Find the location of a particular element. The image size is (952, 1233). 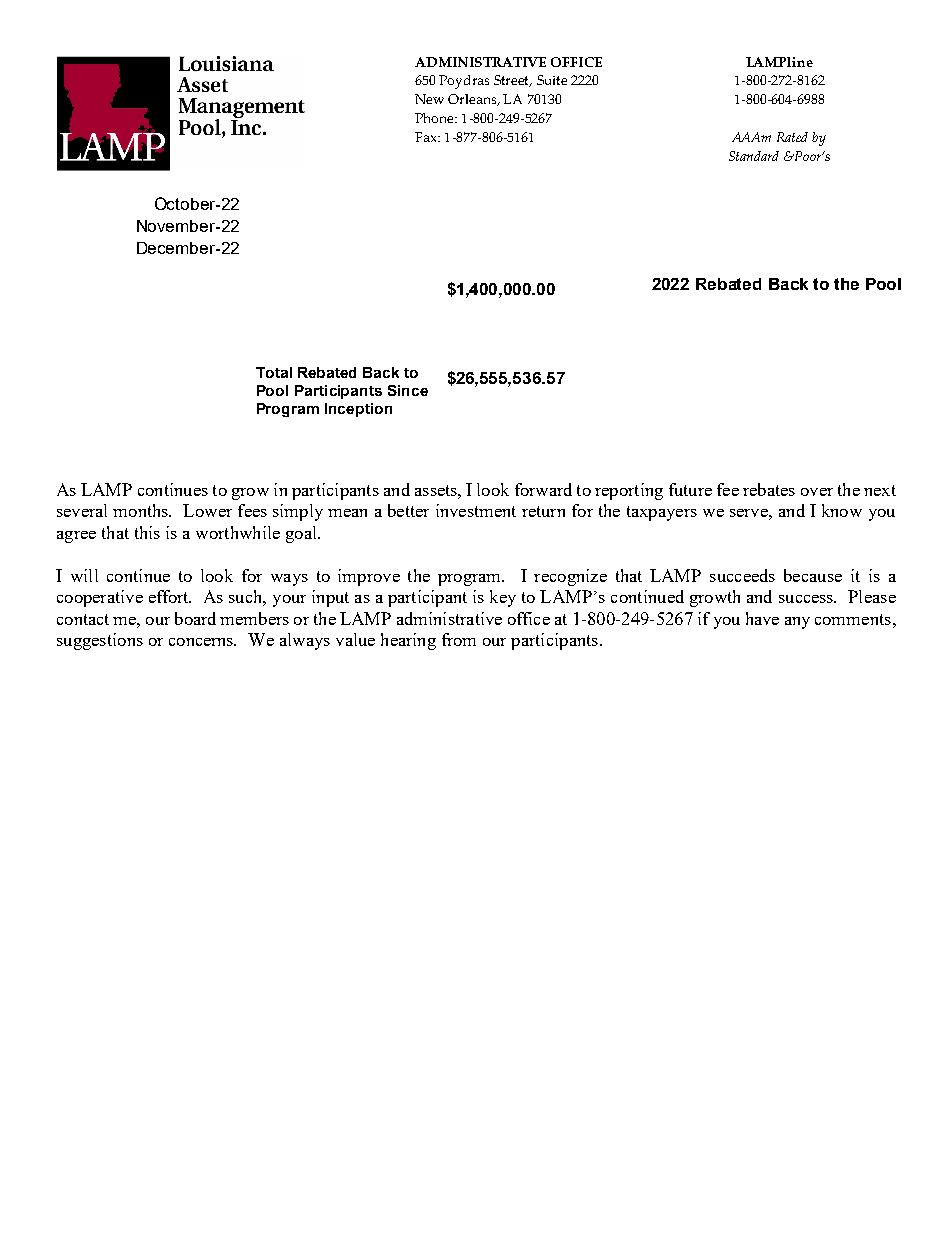

Since is located at coordinates (408, 390).
